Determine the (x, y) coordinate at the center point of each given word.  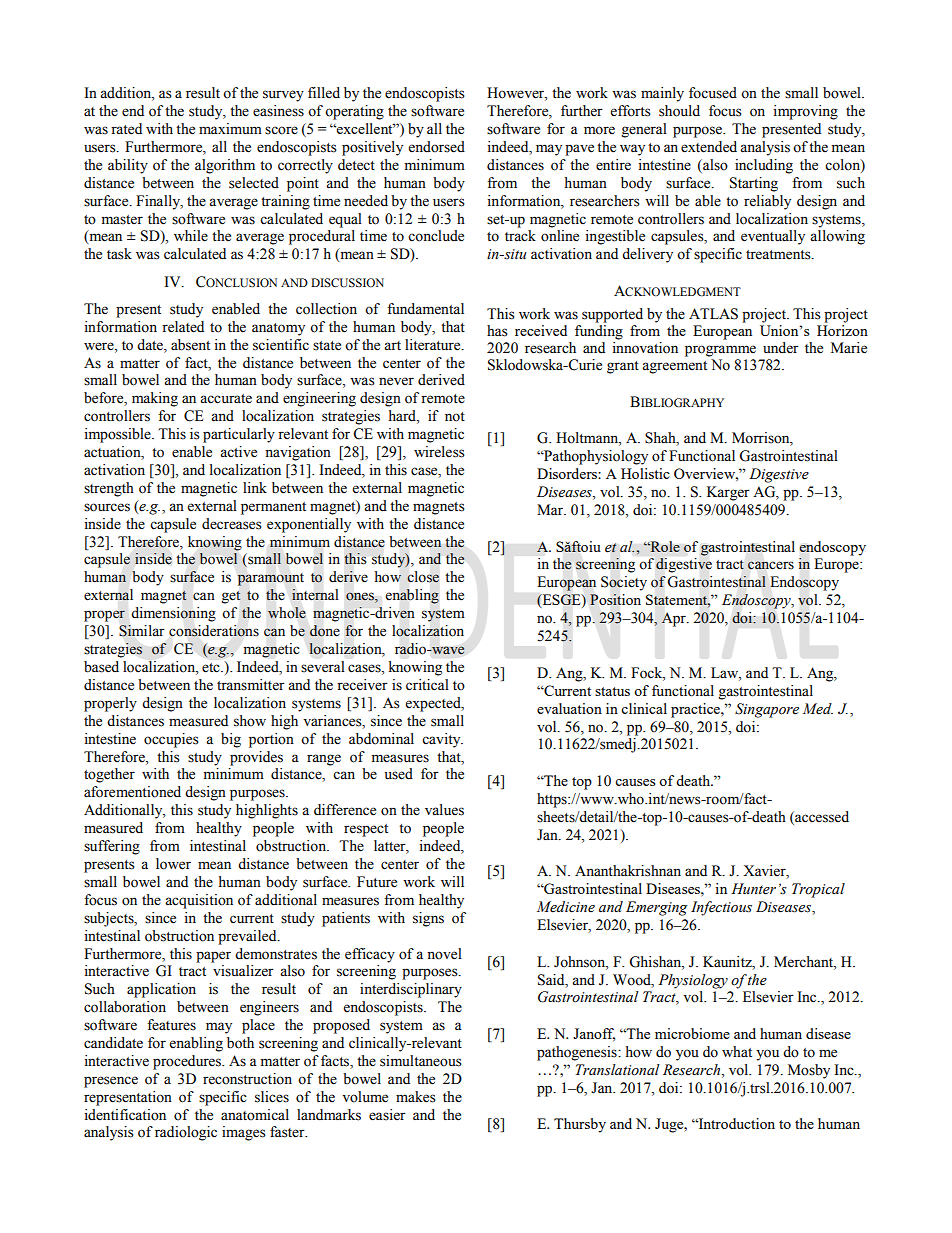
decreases (232, 524)
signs (428, 919)
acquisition (199, 901)
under (781, 348)
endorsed (437, 147)
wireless (439, 452)
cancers (771, 565)
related (183, 327)
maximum (230, 128)
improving (805, 112)
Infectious (721, 908)
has (497, 331)
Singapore (767, 710)
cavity (442, 740)
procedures (188, 1062)
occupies (171, 740)
